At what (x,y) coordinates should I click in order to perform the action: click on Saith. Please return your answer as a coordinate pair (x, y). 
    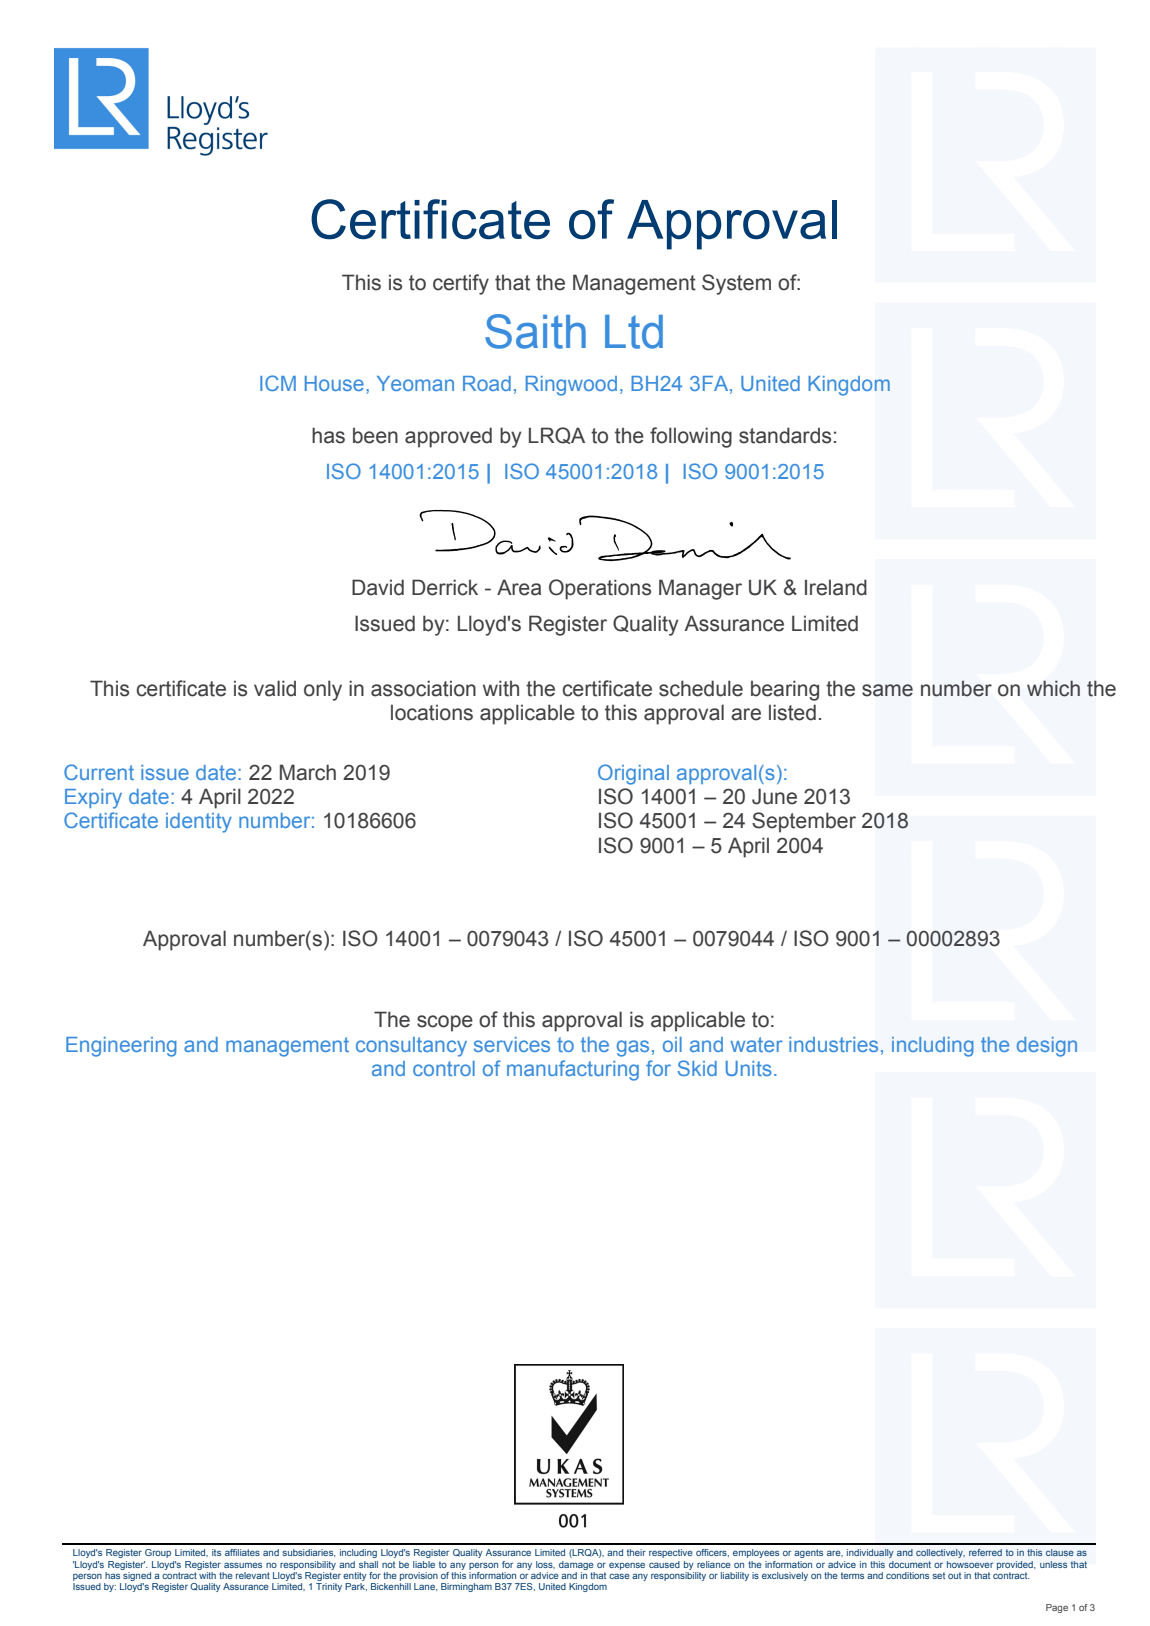
    Looking at the image, I should click on (535, 331).
